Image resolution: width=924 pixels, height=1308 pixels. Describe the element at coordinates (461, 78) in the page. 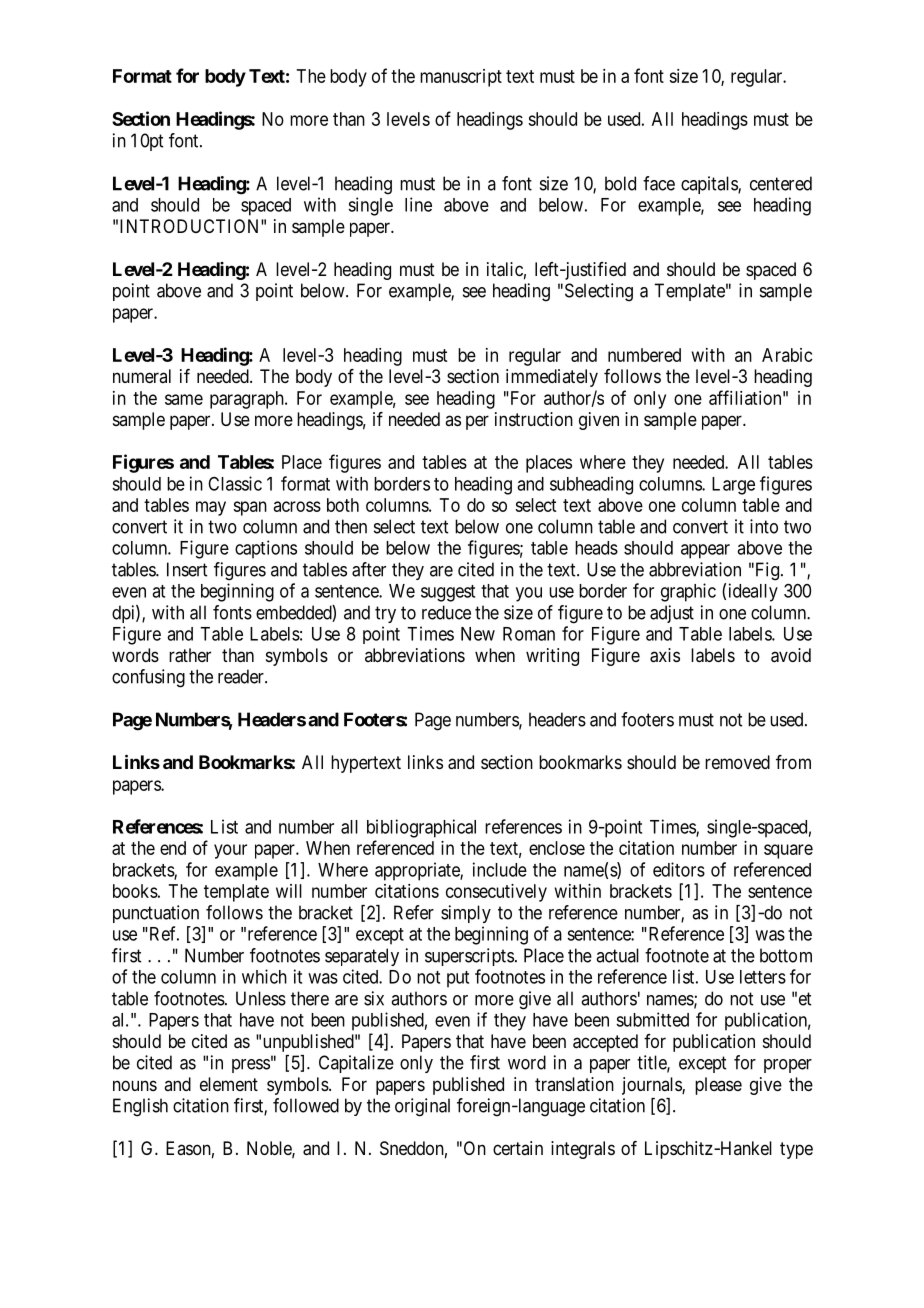

I see `manuscript` at that location.
